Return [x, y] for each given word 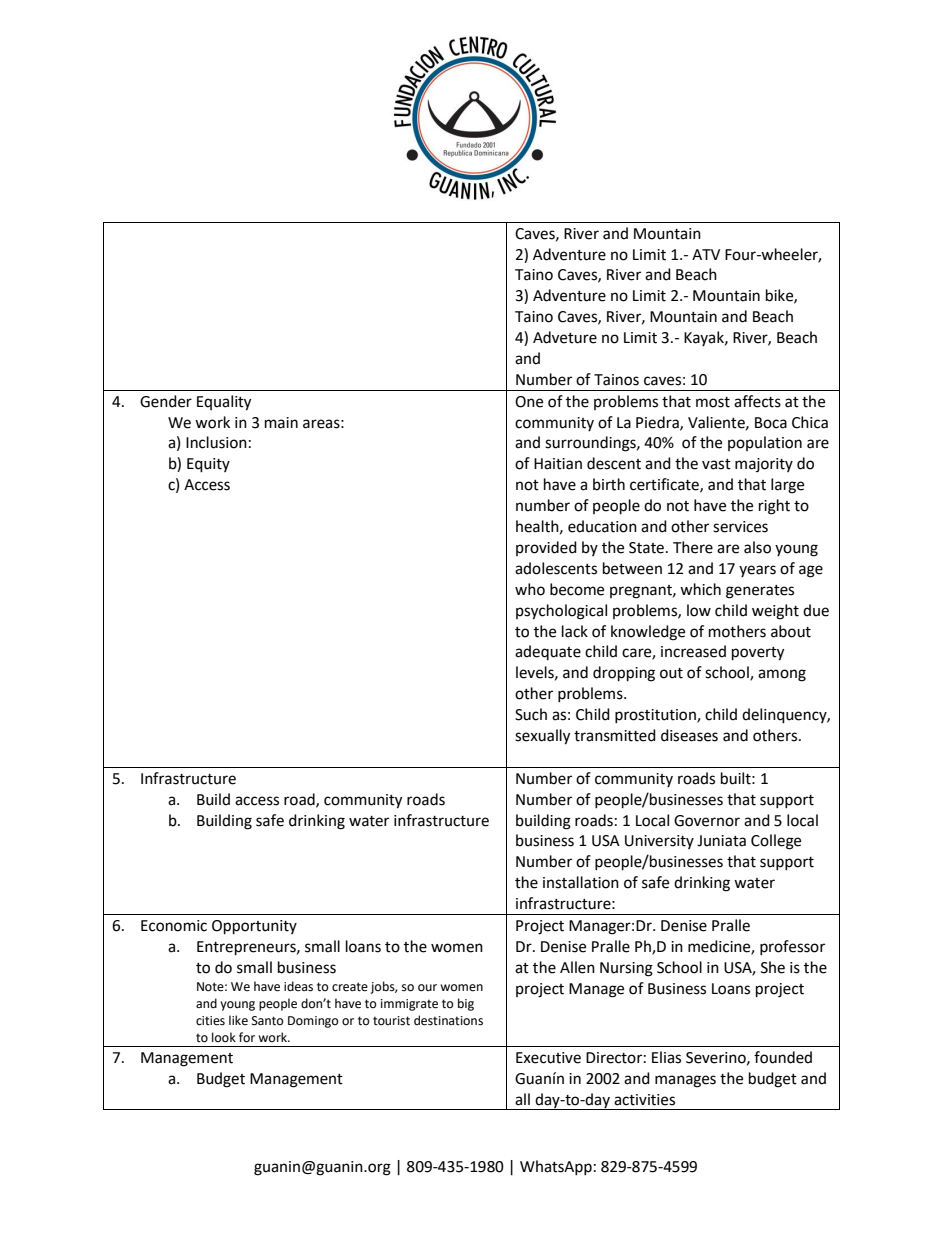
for [247, 1037]
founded [783, 1057]
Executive [548, 1058]
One [529, 402]
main [281, 423]
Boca [771, 423]
